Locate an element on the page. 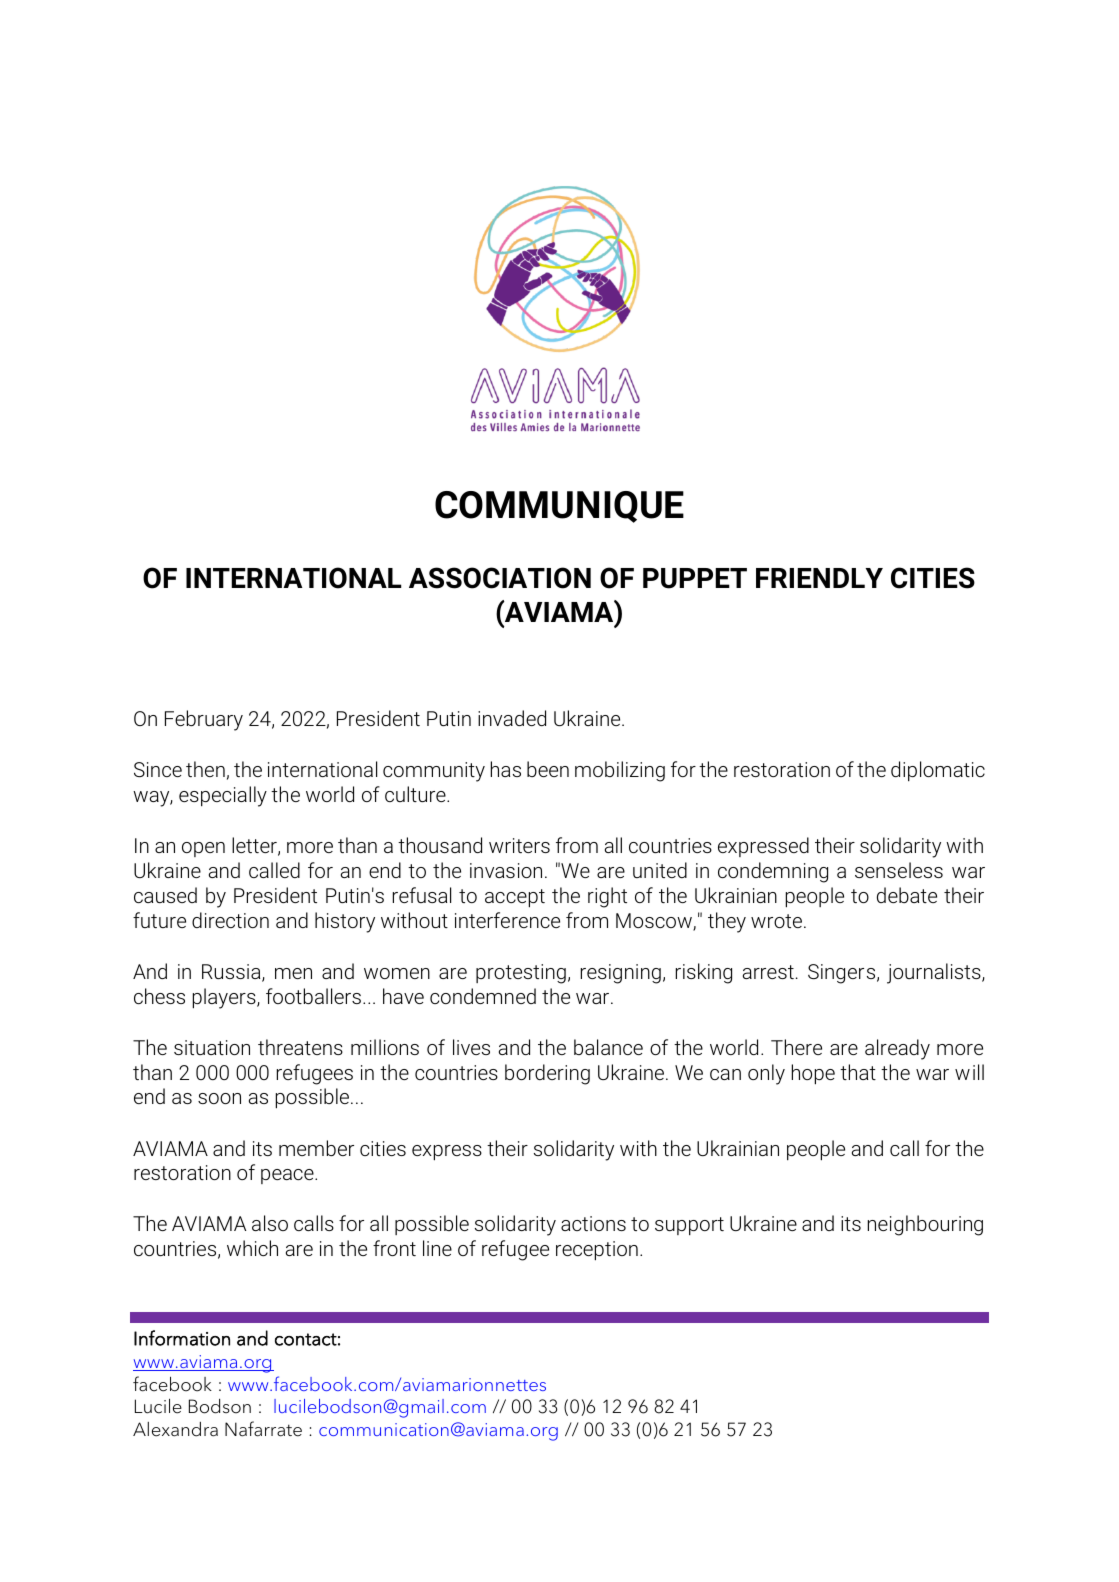  FRIENDLY is located at coordinates (819, 578).
